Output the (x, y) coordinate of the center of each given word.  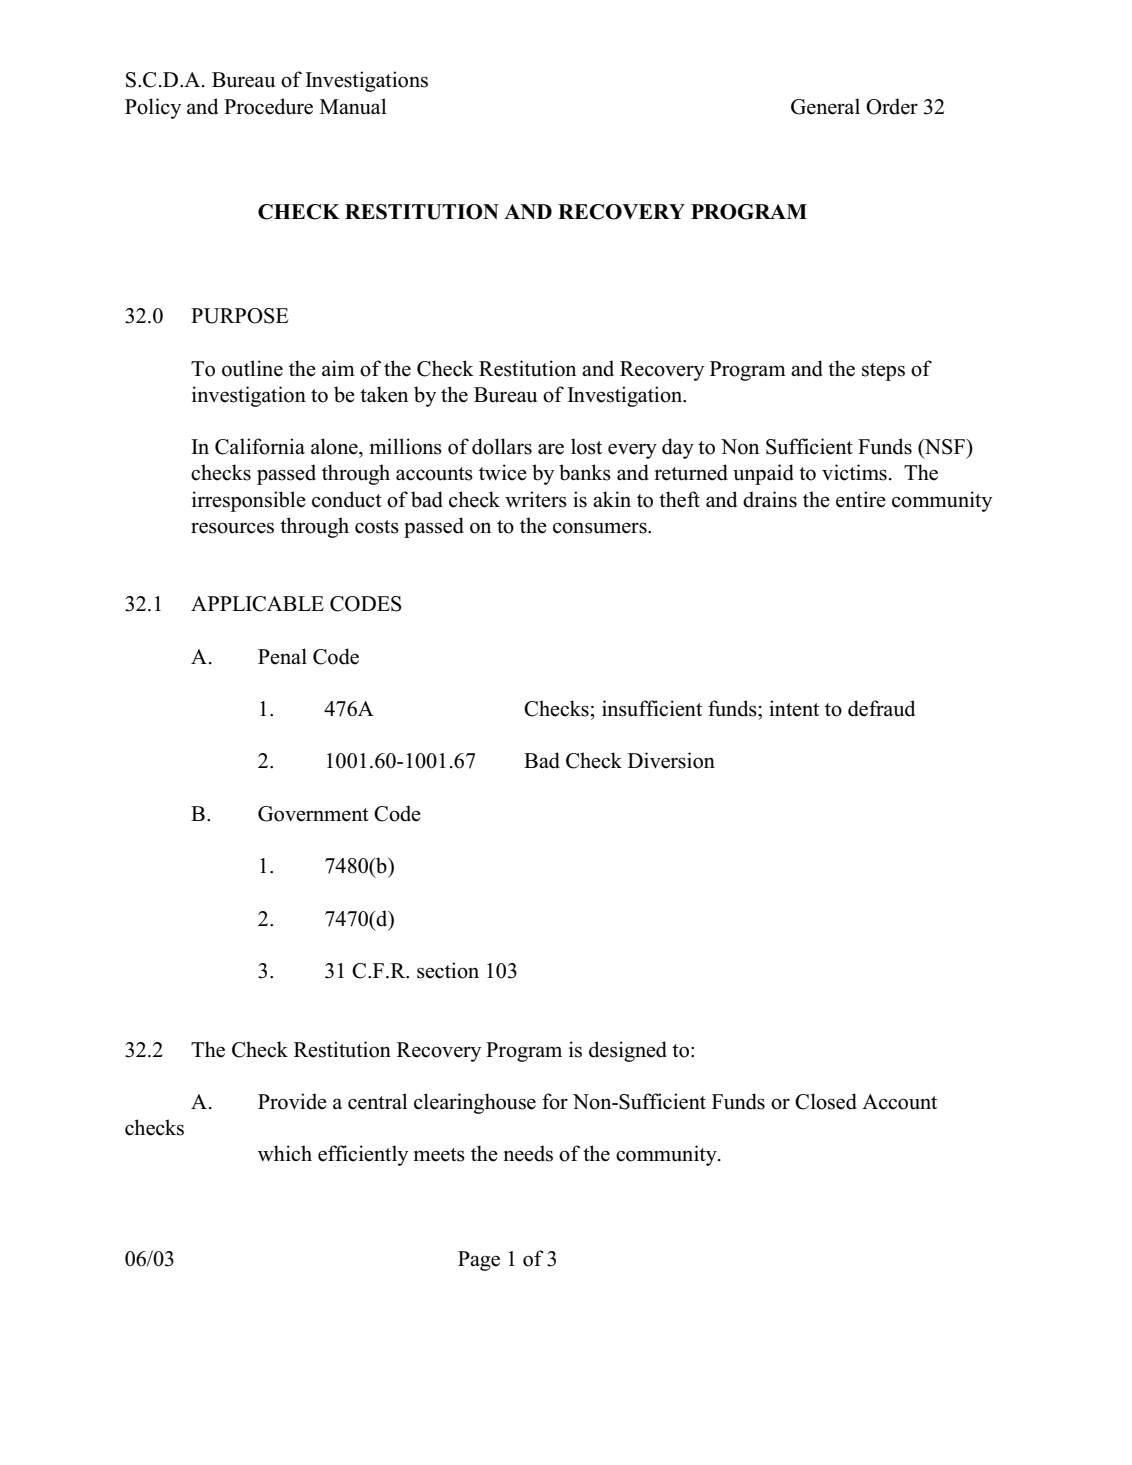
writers (536, 499)
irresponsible (249, 501)
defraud (881, 708)
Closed (826, 1101)
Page (479, 1261)
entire (861, 499)
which (285, 1153)
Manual (353, 106)
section (448, 970)
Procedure (268, 106)
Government (313, 814)
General (825, 106)
